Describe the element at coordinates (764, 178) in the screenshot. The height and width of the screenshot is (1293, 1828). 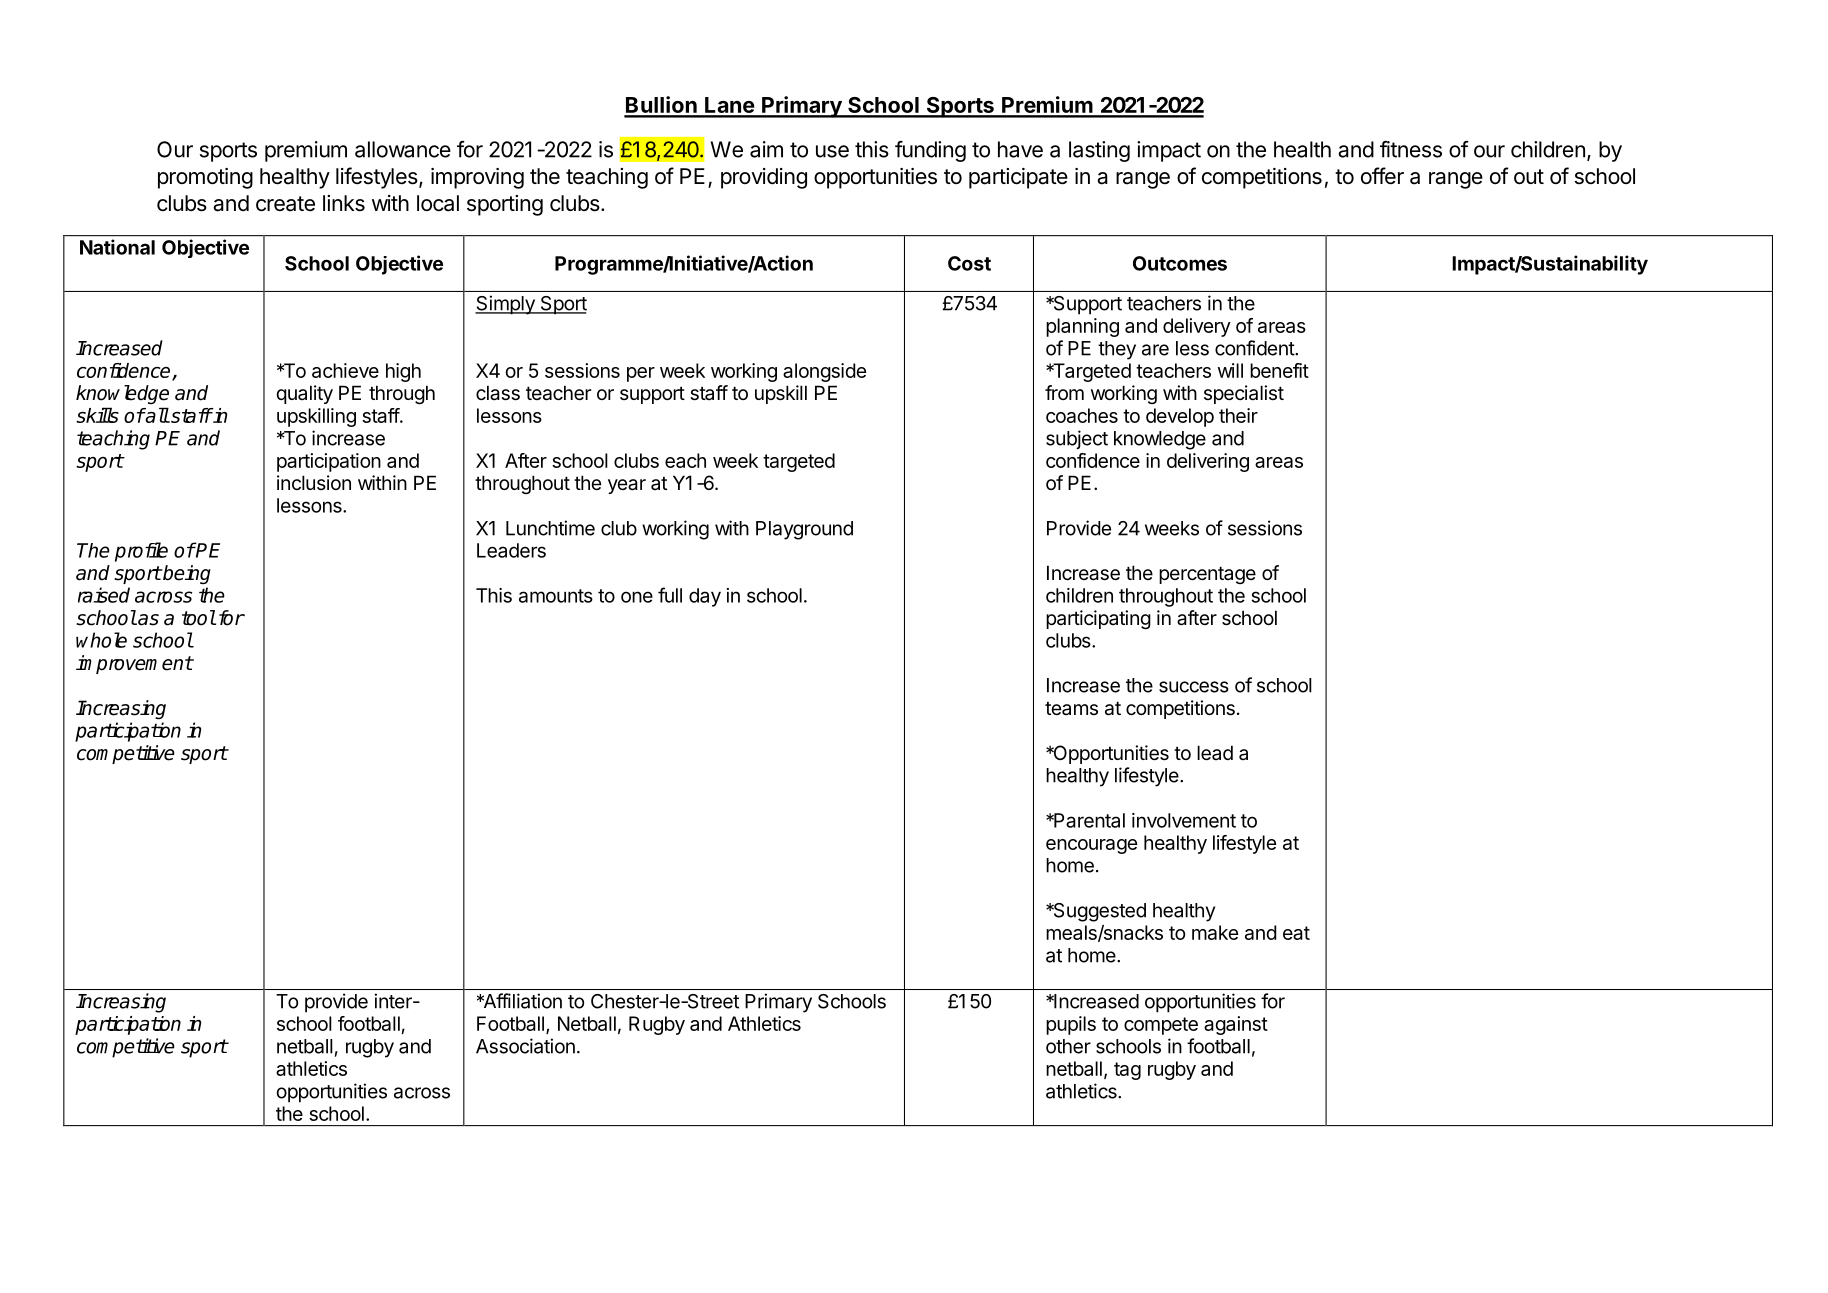
I see `providing` at that location.
